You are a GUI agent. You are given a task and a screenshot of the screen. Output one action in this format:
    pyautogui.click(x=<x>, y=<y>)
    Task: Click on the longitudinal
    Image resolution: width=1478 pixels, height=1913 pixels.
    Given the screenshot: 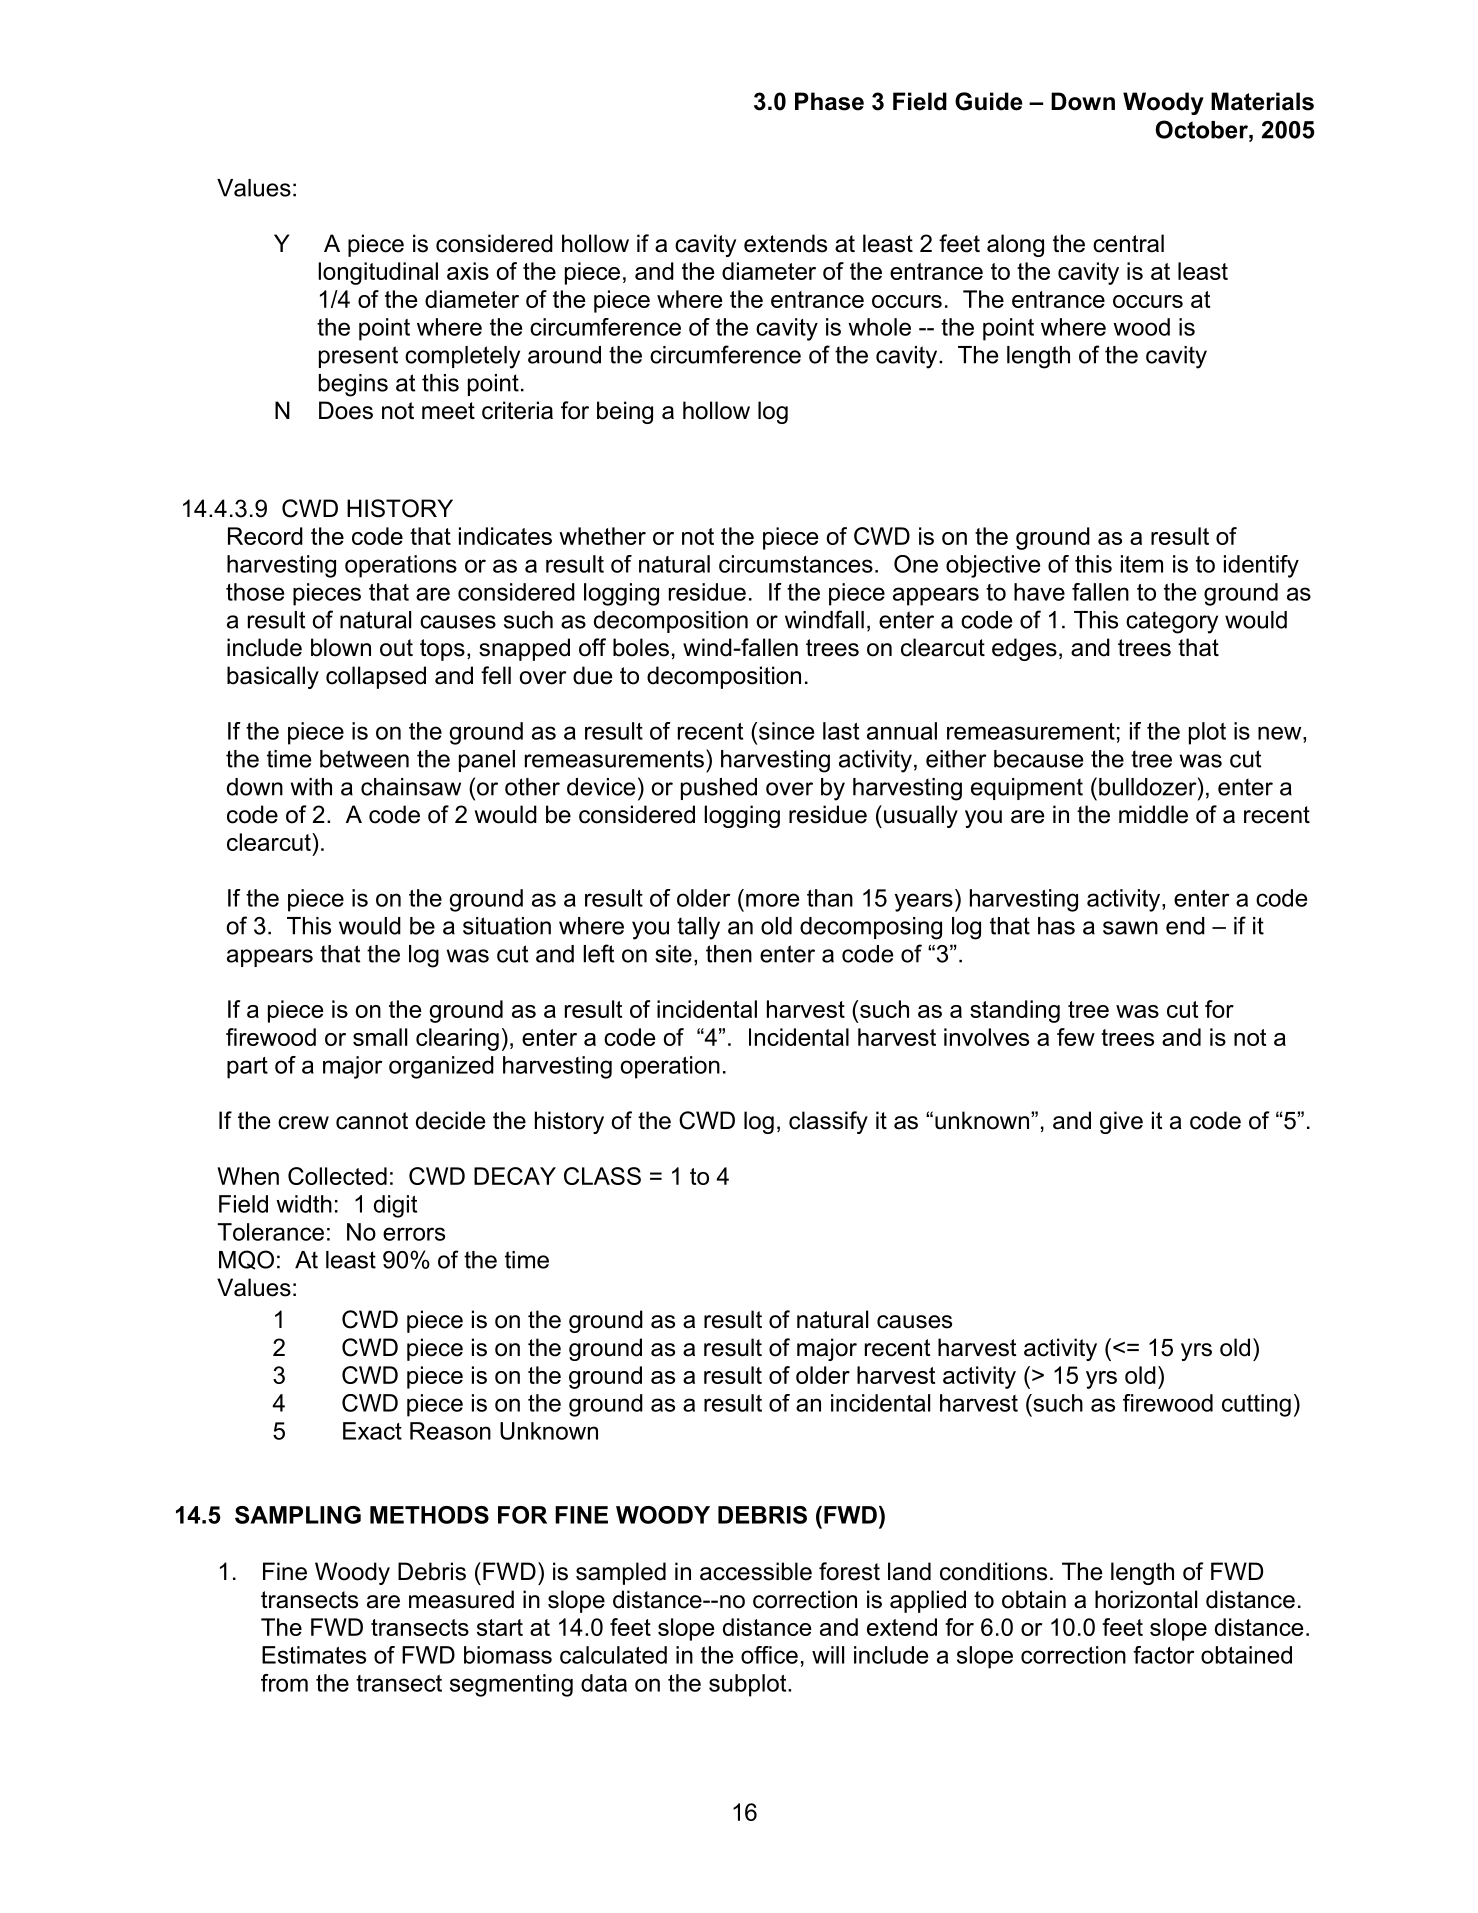 What is the action you would take?
    pyautogui.click(x=378, y=273)
